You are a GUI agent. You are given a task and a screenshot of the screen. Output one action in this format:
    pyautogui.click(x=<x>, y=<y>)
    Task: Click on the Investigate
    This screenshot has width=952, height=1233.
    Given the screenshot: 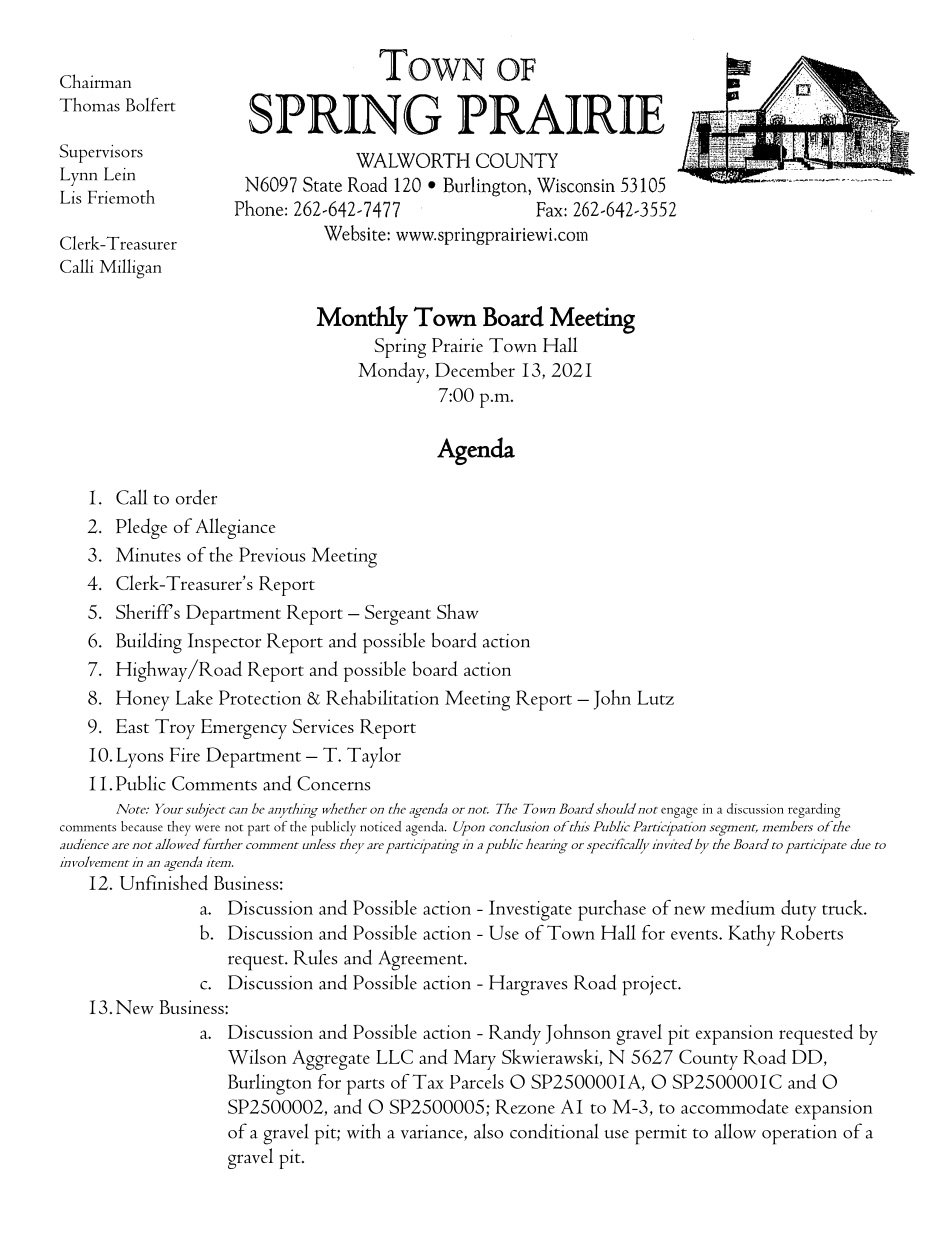 What is the action you would take?
    pyautogui.click(x=530, y=910)
